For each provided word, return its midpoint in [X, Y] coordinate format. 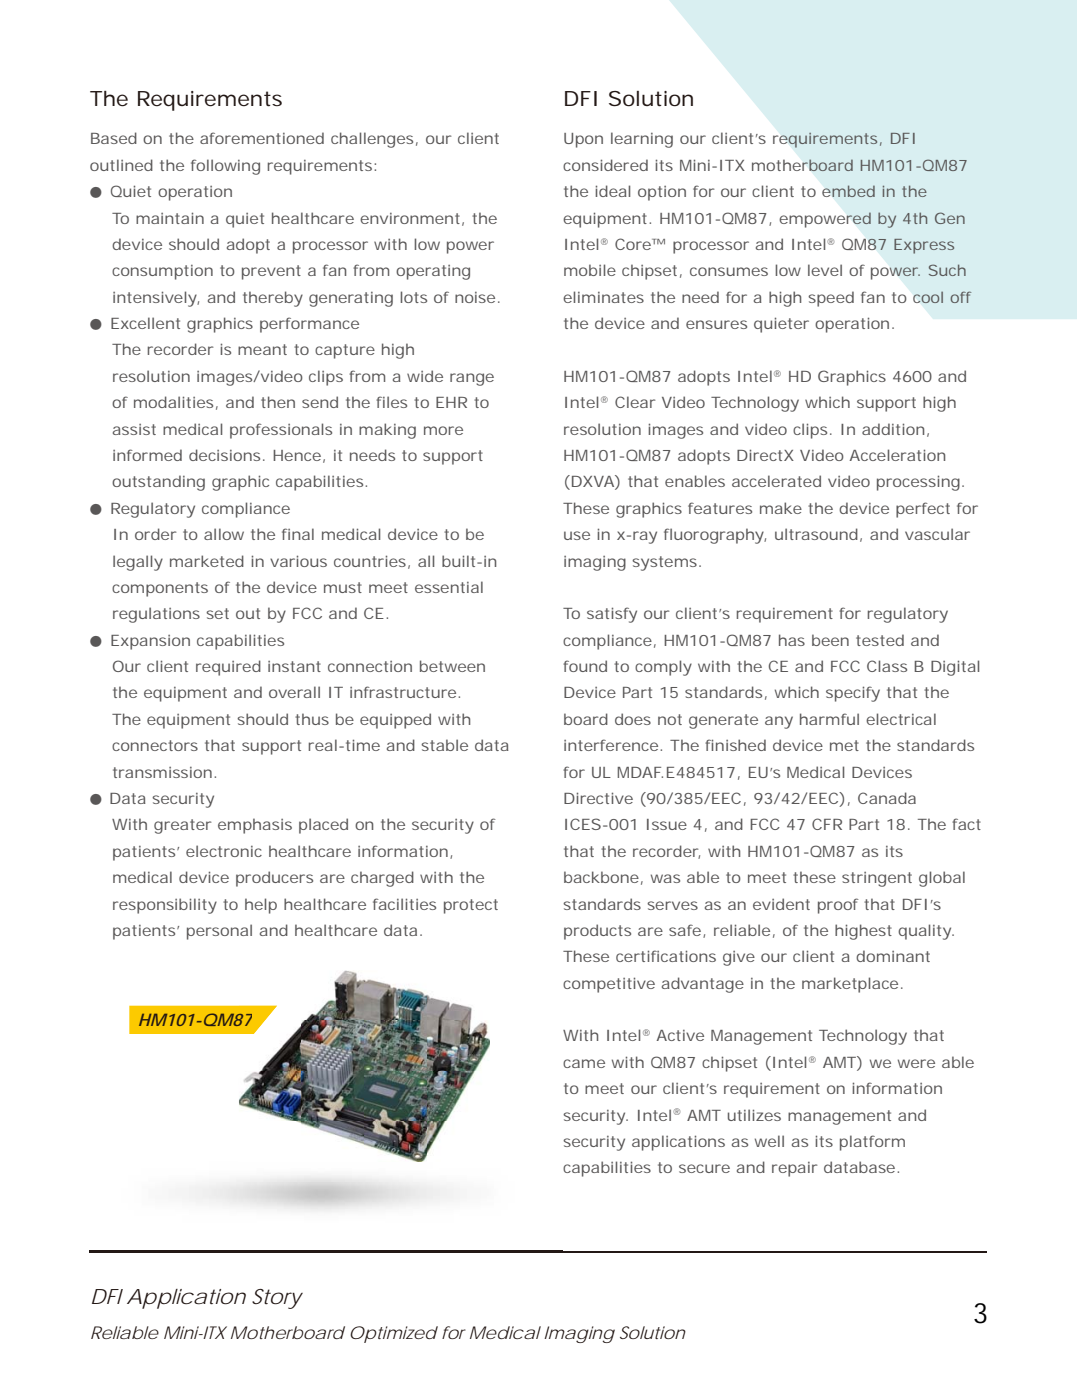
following [225, 167]
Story [277, 1299]
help [261, 906]
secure [704, 1168]
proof [838, 906]
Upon [583, 140]
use [577, 535]
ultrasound [816, 534]
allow [224, 534]
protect [471, 906]
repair [795, 1169]
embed [848, 191]
